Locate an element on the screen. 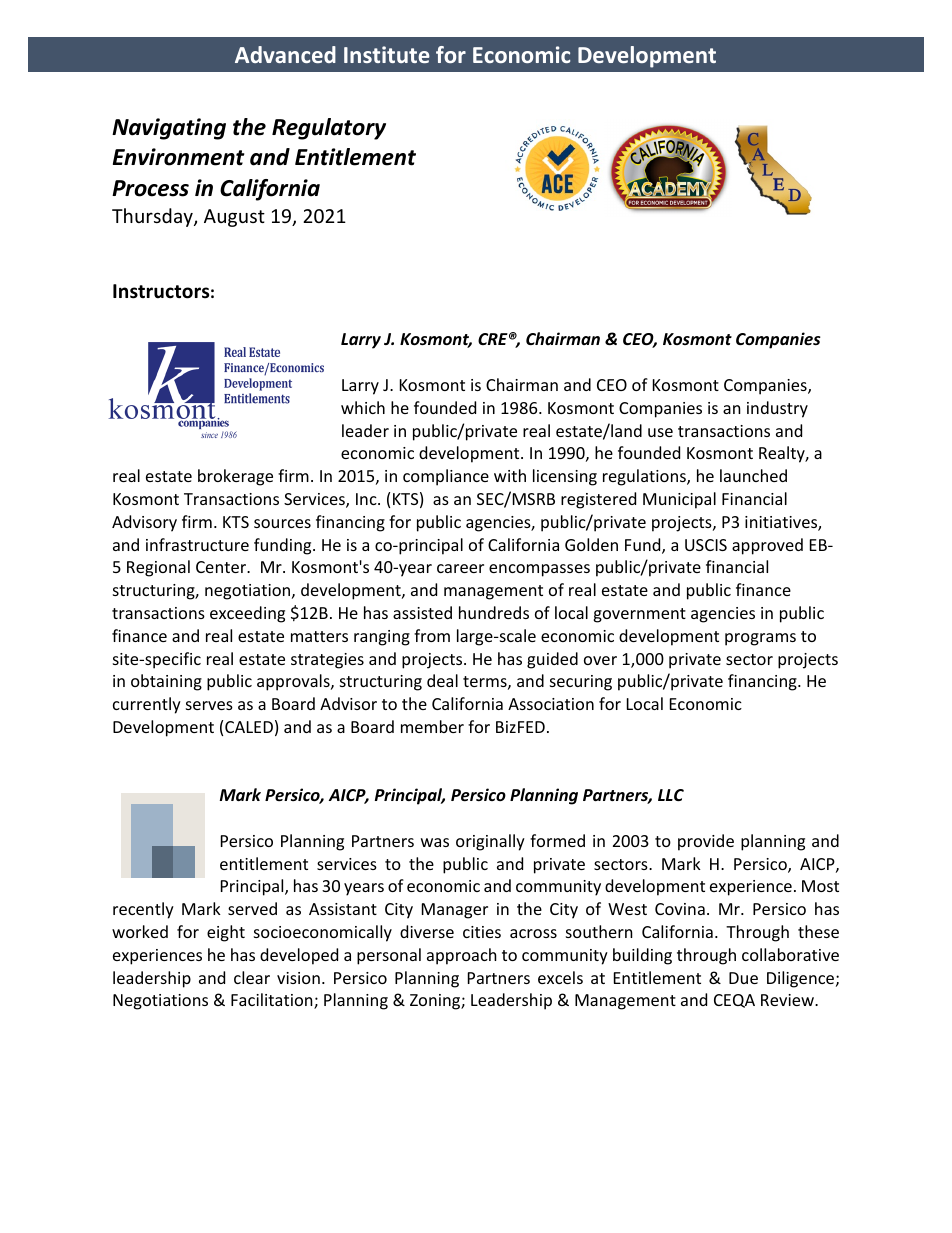  Institute is located at coordinates (387, 54).
